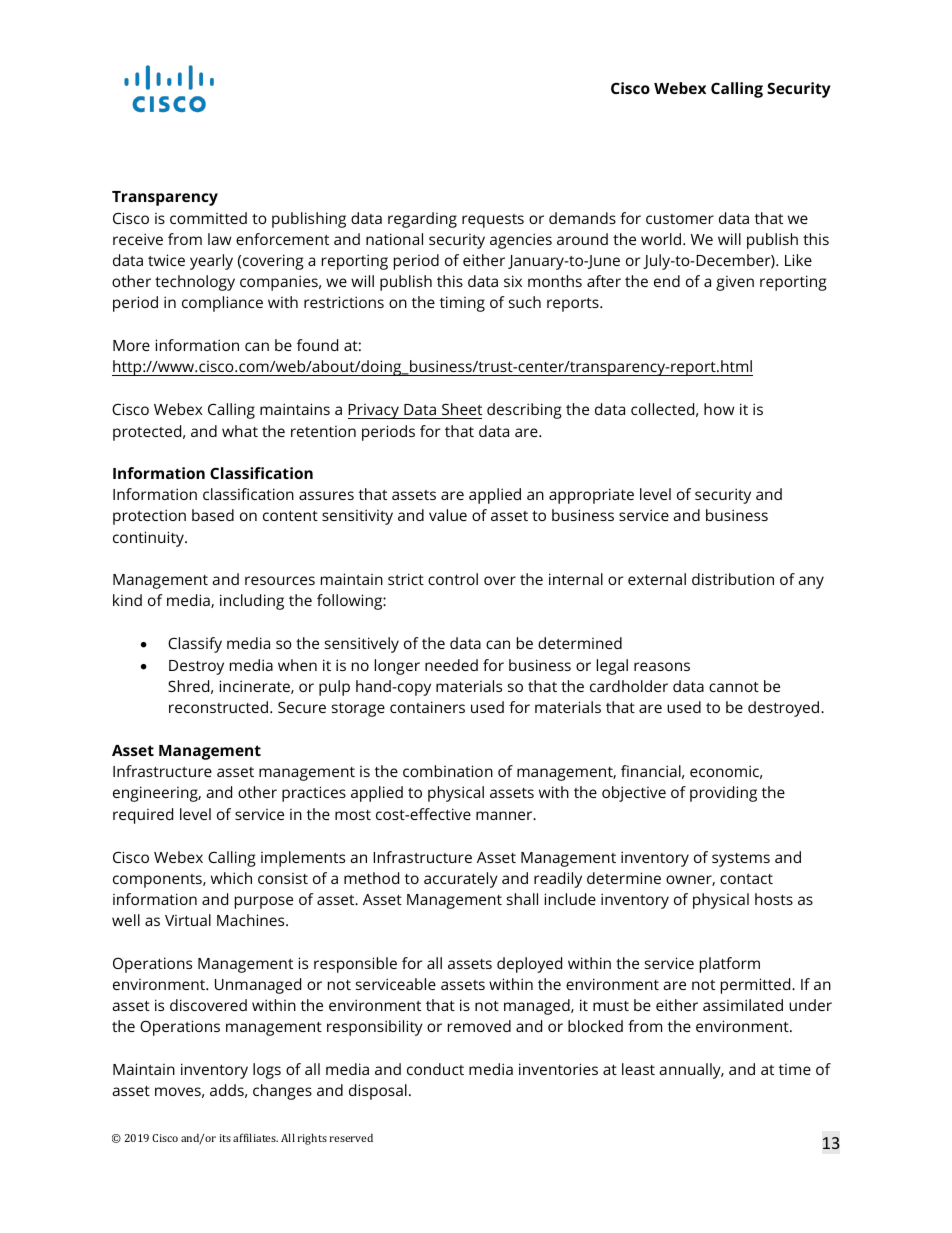 The height and width of the image is (1233, 952). Describe the element at coordinates (734, 687) in the image. I see `cannot` at that location.
